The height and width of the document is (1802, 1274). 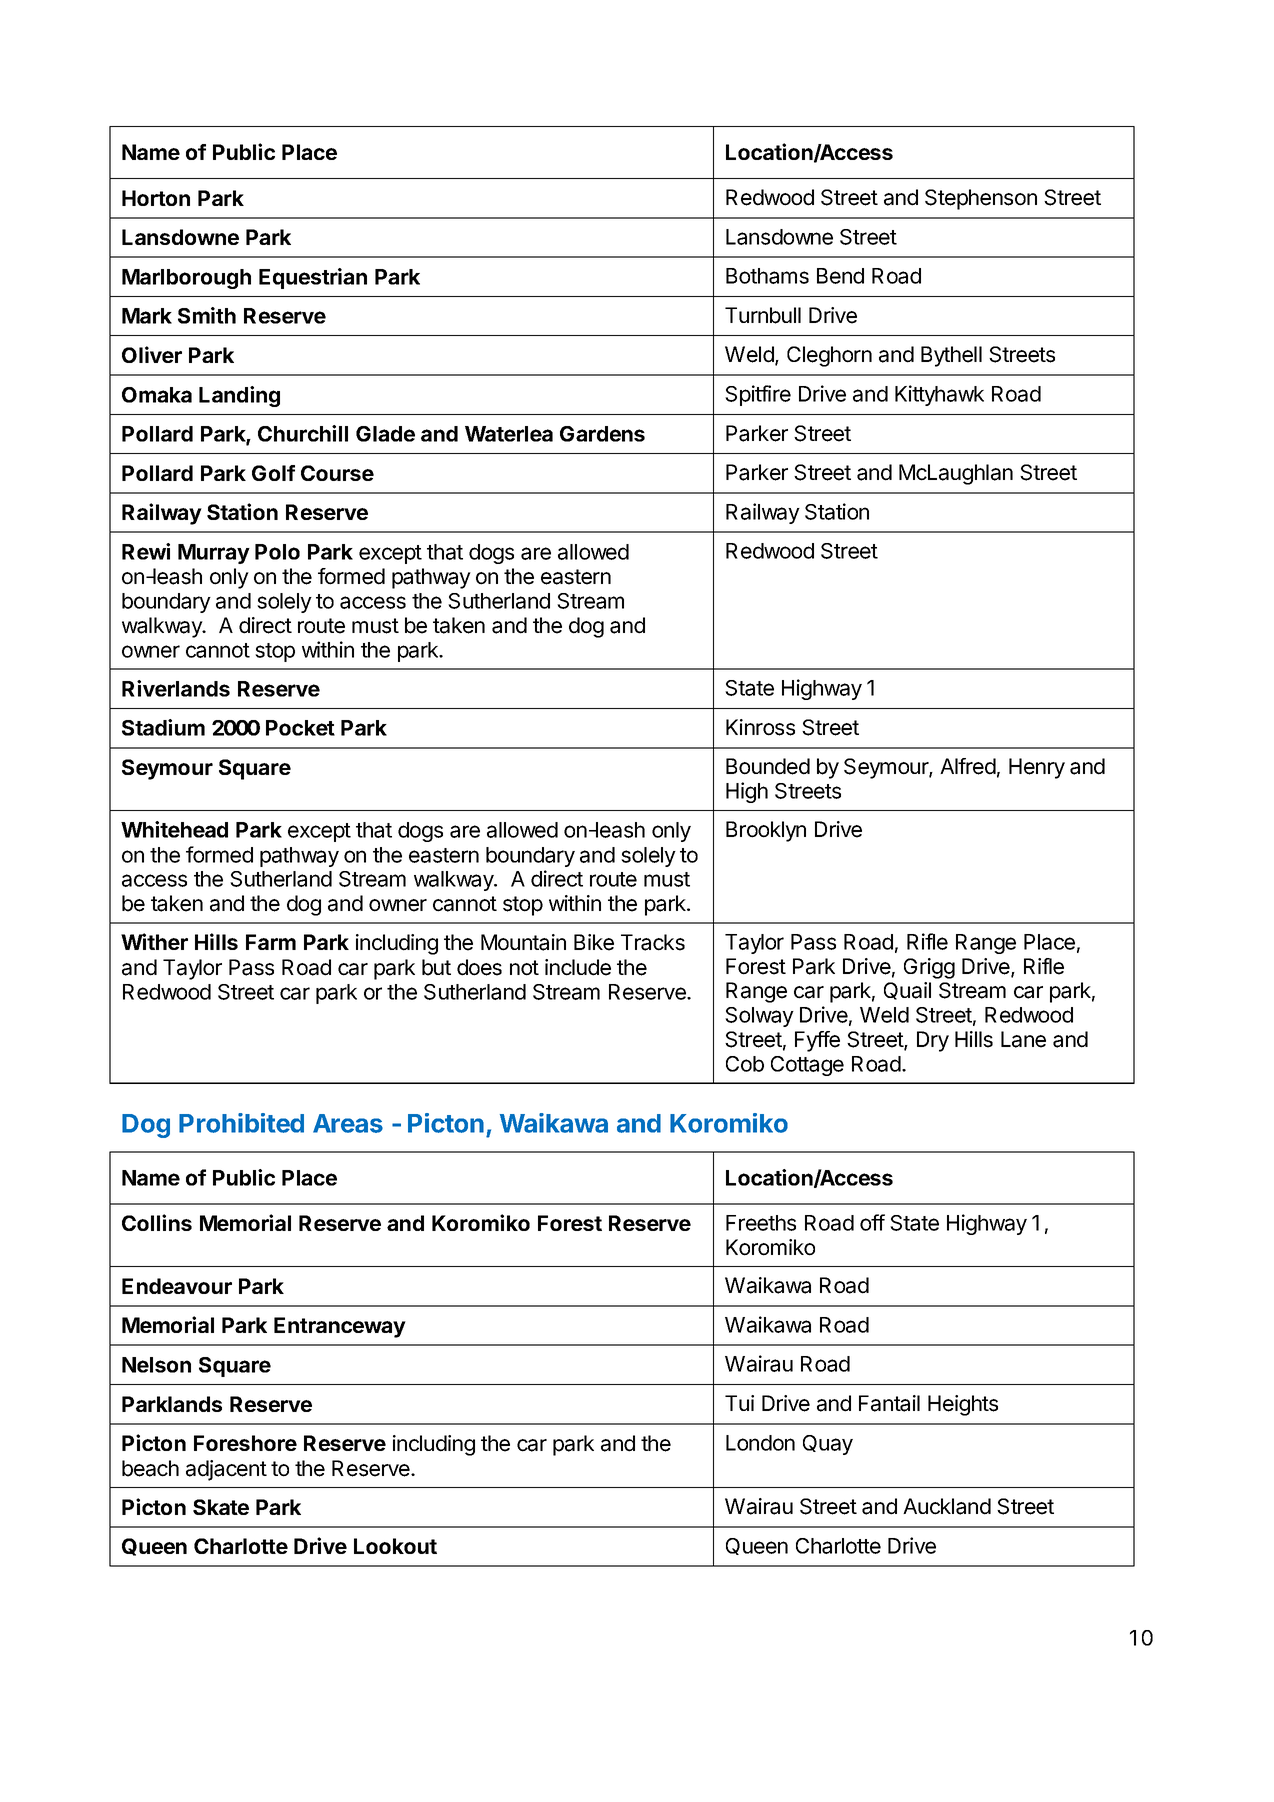 What do you see at coordinates (221, 1507) in the document?
I see `Skate` at bounding box center [221, 1507].
